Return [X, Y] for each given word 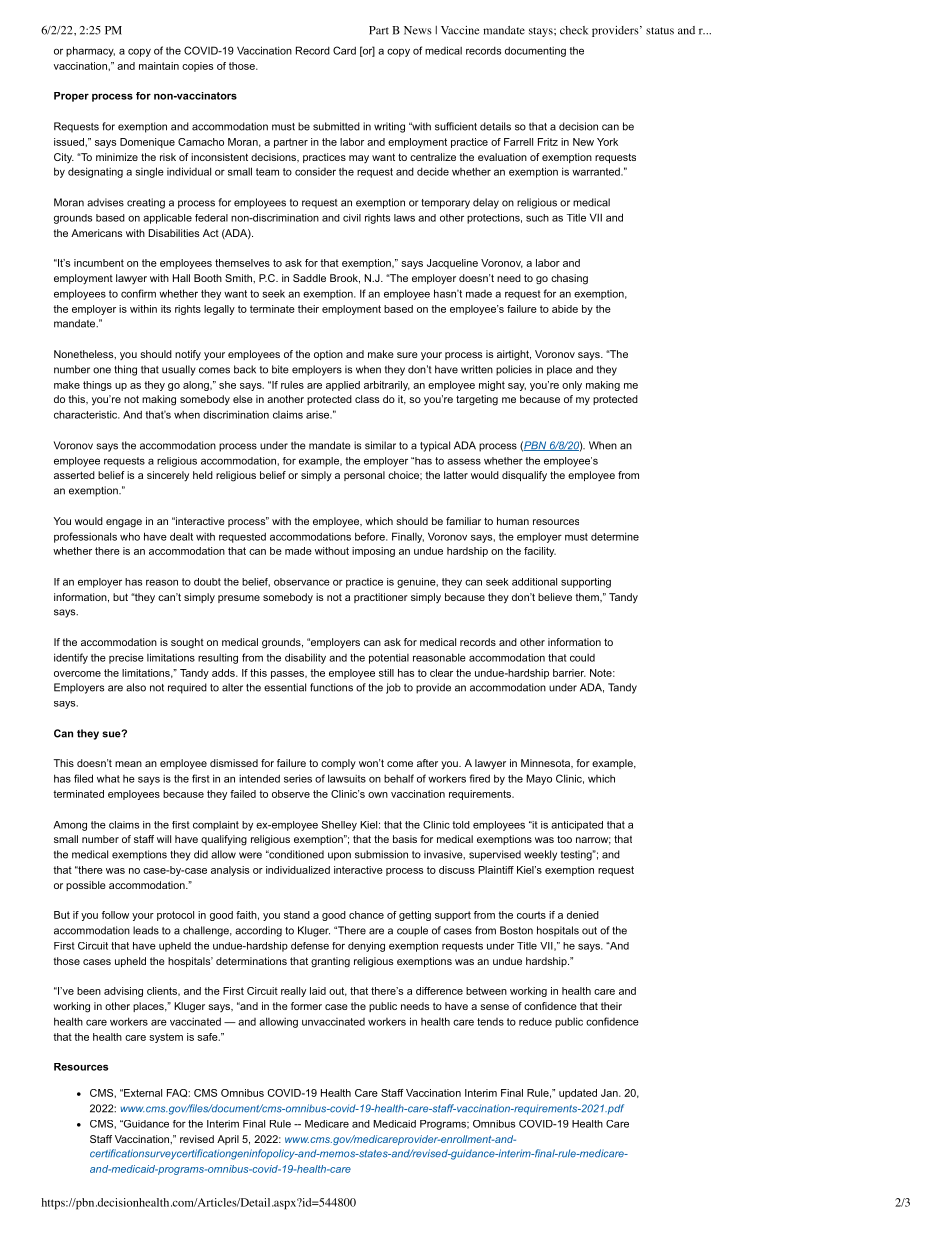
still [386, 673]
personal [364, 476]
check [574, 30]
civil [352, 218]
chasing [569, 279]
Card [344, 50]
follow [115, 915]
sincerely [168, 476]
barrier [569, 673]
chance [366, 915]
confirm [138, 293]
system [166, 1038]
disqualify [524, 476]
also [136, 687]
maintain [159, 66]
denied [583, 915]
